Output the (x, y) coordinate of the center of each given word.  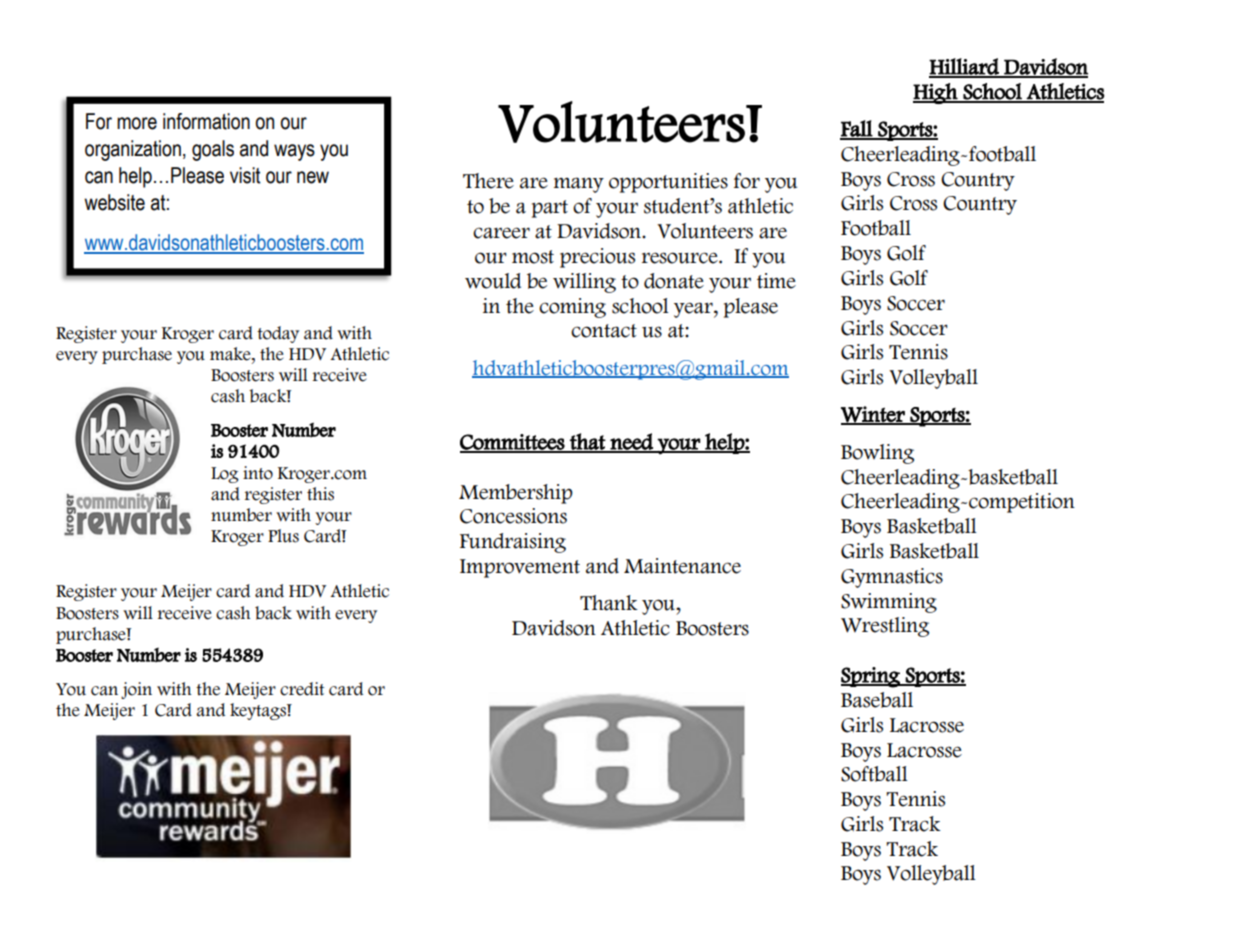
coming (572, 308)
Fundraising (513, 543)
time (776, 281)
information (206, 121)
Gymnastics (892, 578)
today (278, 334)
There (488, 181)
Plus (283, 536)
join (136, 690)
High (936, 93)
